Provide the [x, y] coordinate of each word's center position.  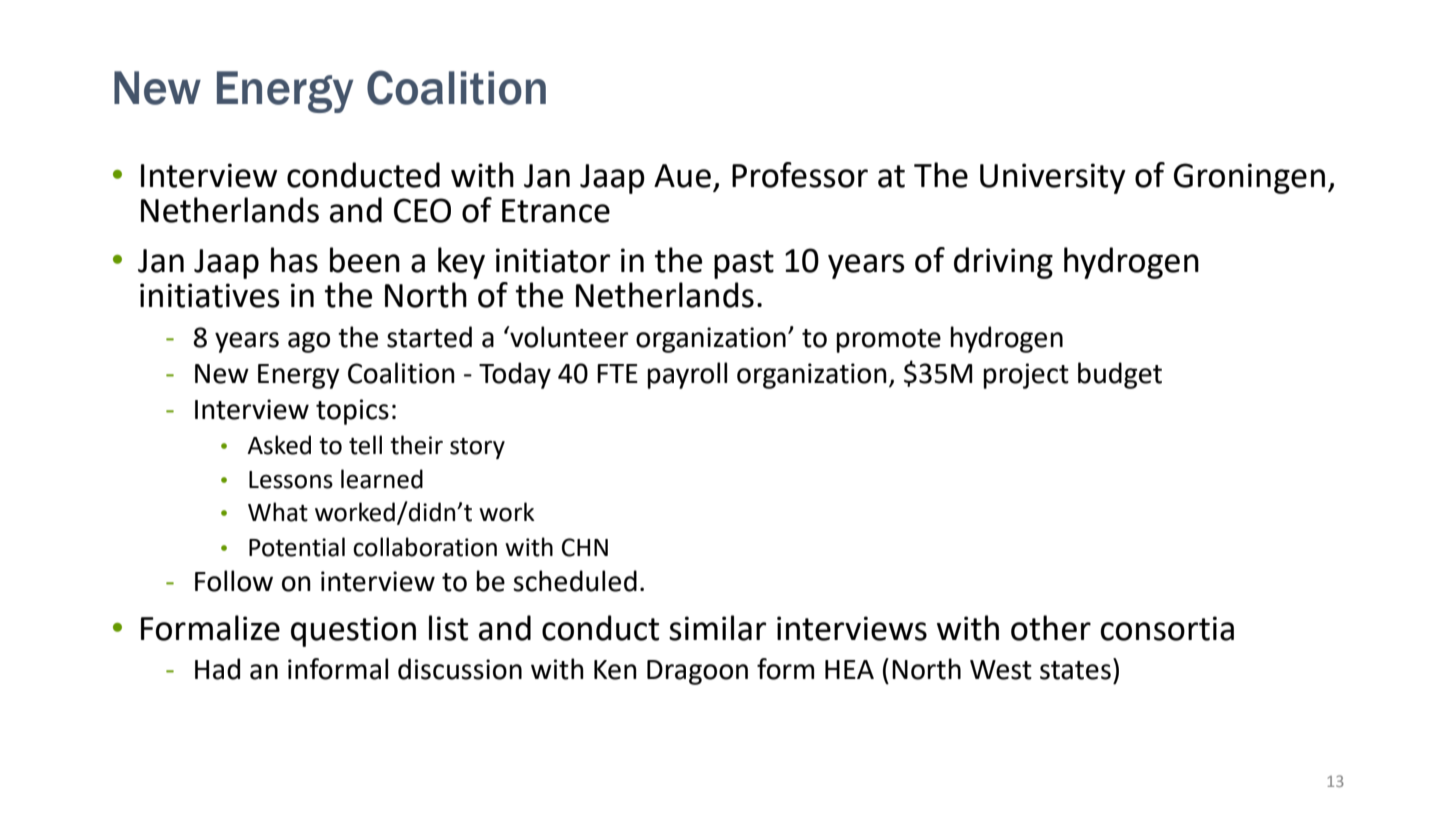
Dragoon [697, 672]
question [353, 631]
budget [1120, 375]
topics [352, 412]
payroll [687, 375]
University [1053, 178]
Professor [800, 175]
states [1075, 670]
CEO [422, 210]
